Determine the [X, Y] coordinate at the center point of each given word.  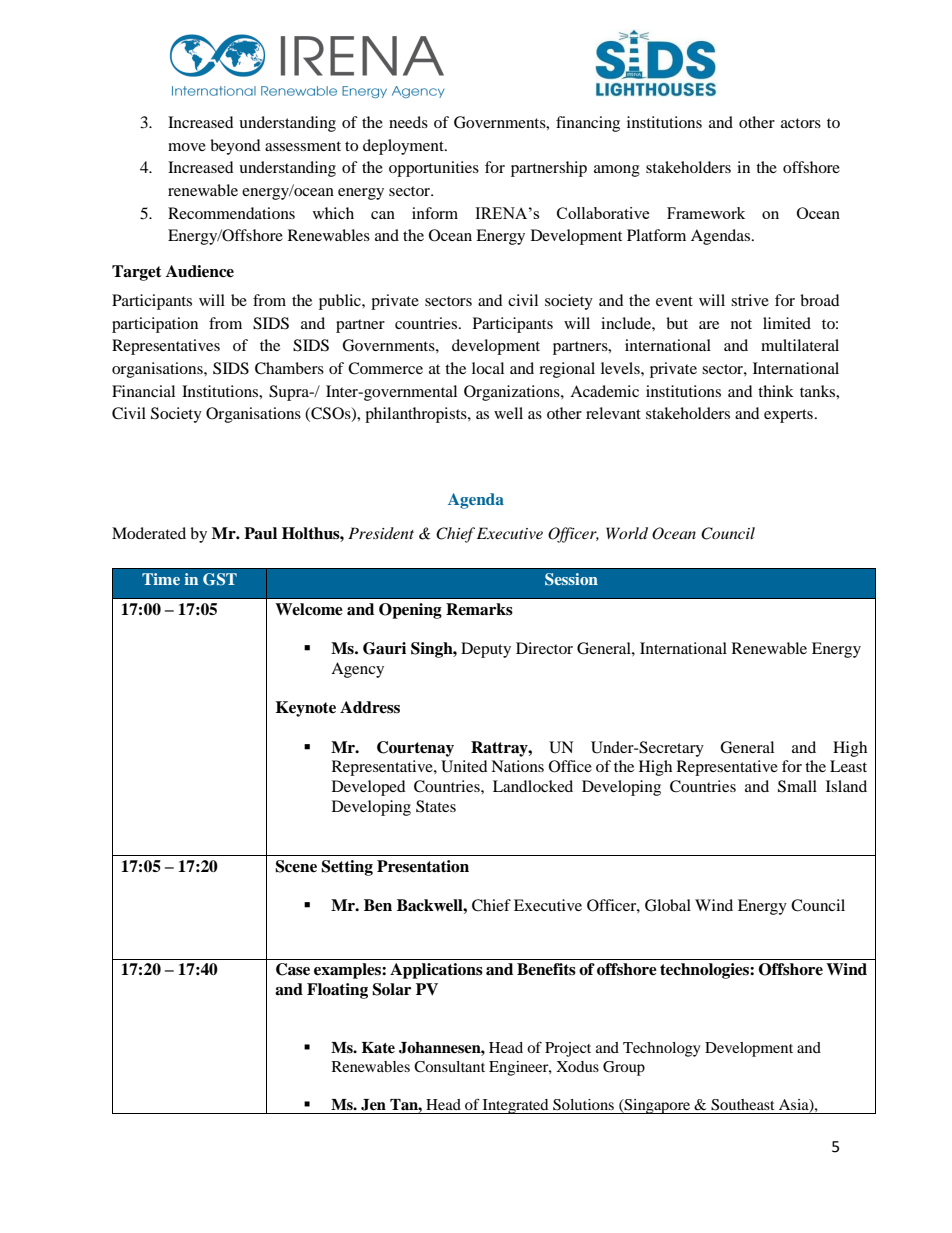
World [627, 533]
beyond [235, 147]
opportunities [434, 169]
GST [220, 579]
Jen [373, 1105]
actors [801, 123]
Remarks [479, 609]
